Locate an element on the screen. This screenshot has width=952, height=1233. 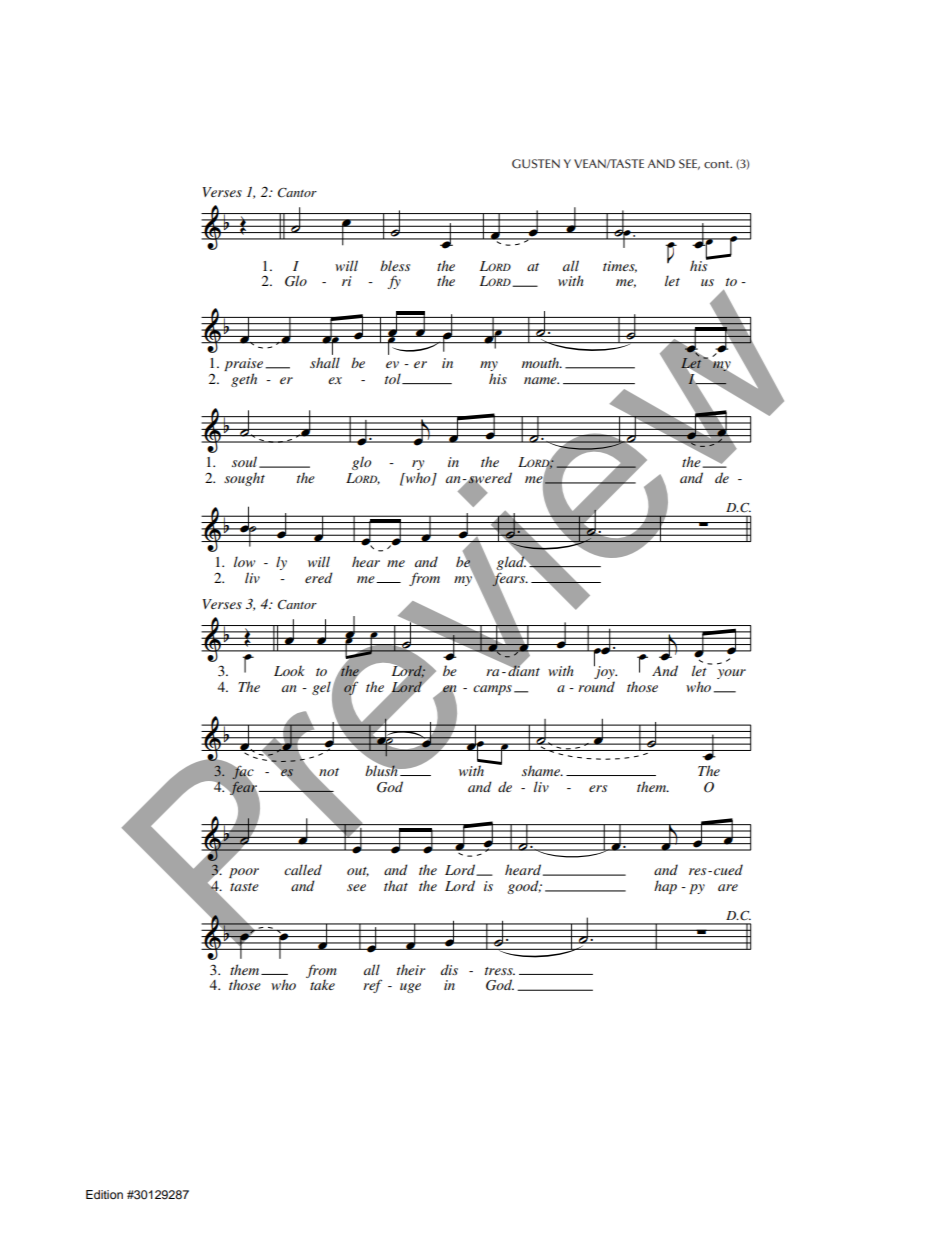
your is located at coordinates (731, 674).
